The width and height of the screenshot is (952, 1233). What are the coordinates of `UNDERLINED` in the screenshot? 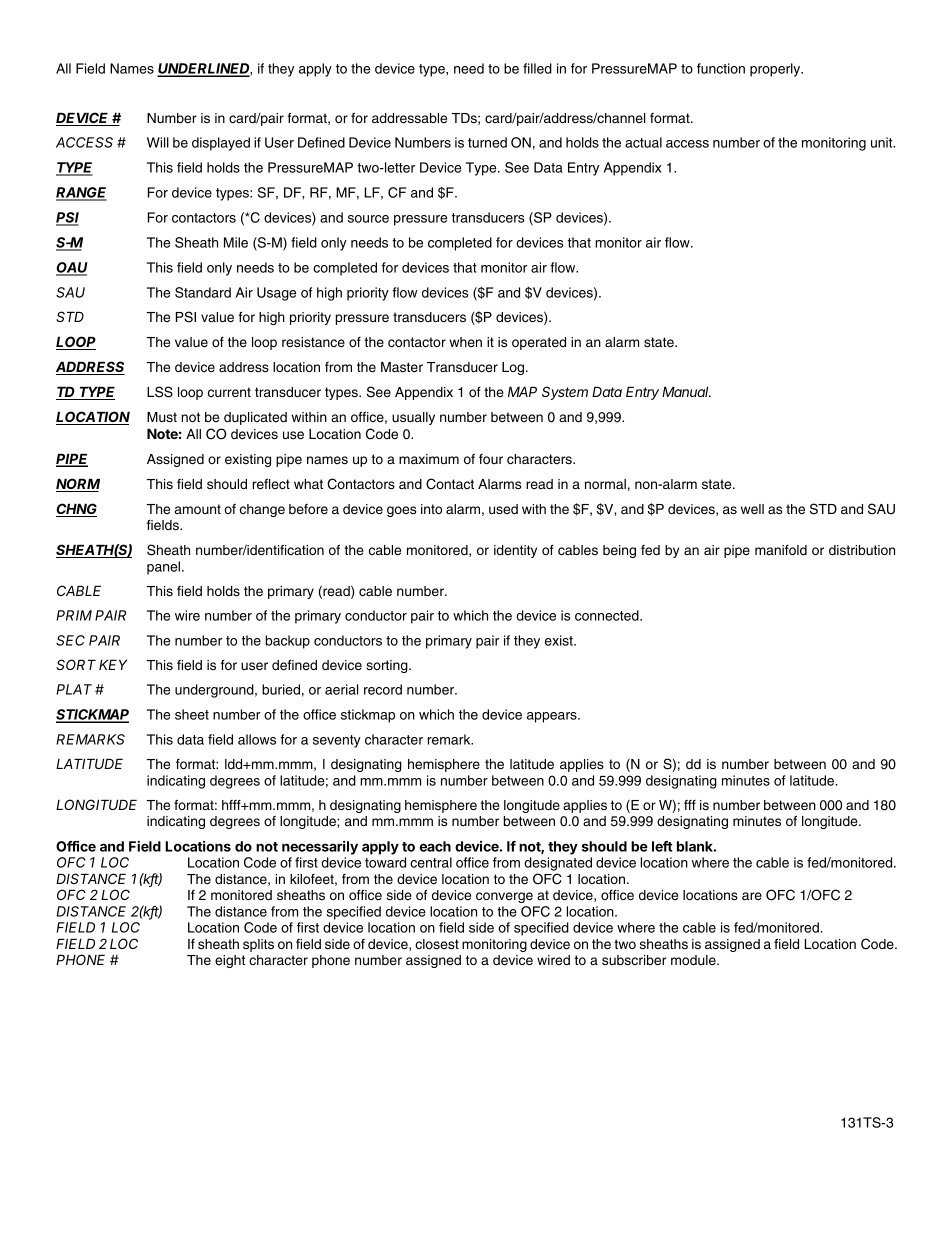 It's located at (204, 70).
